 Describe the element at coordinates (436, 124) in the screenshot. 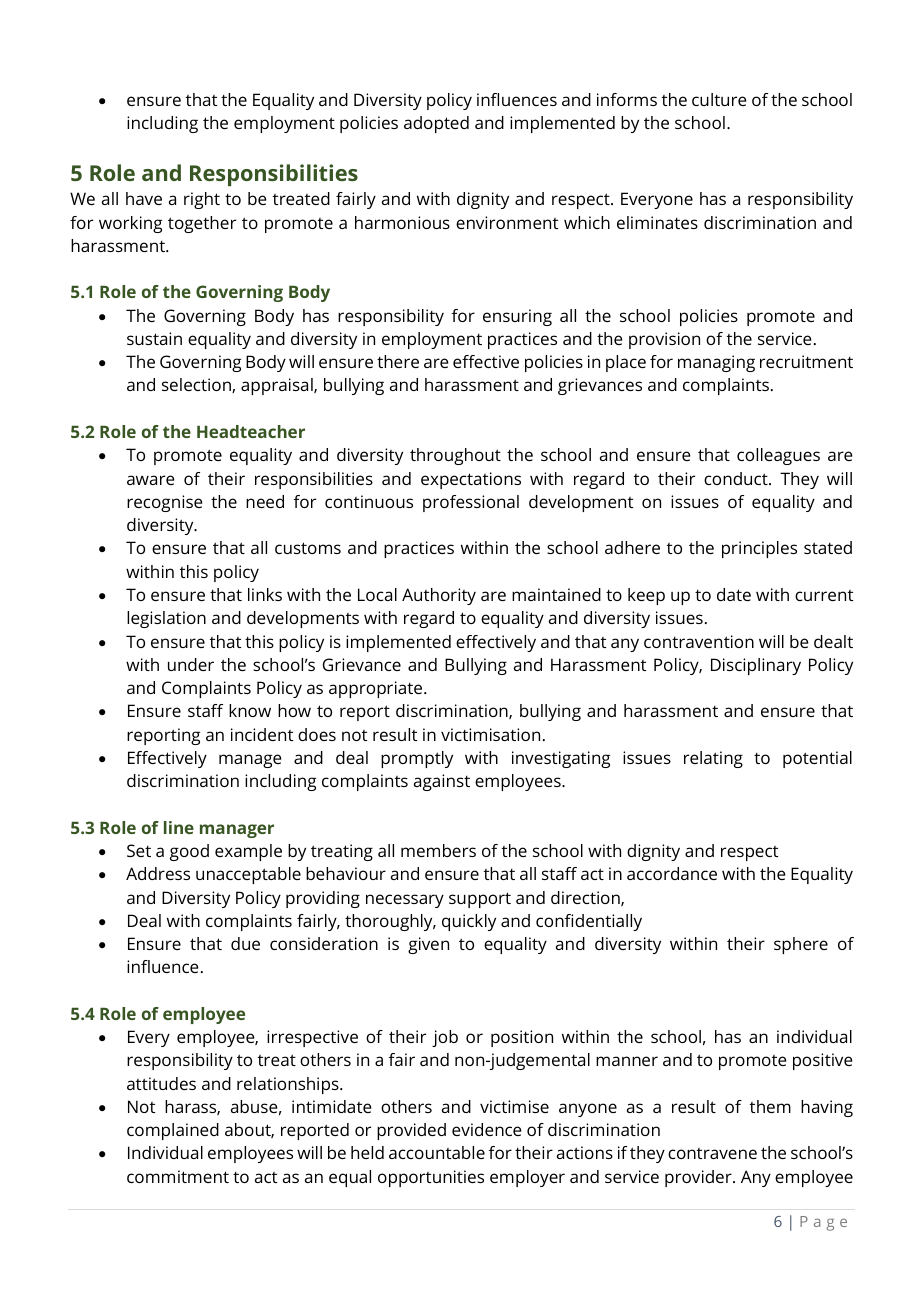

I see `adopted` at that location.
